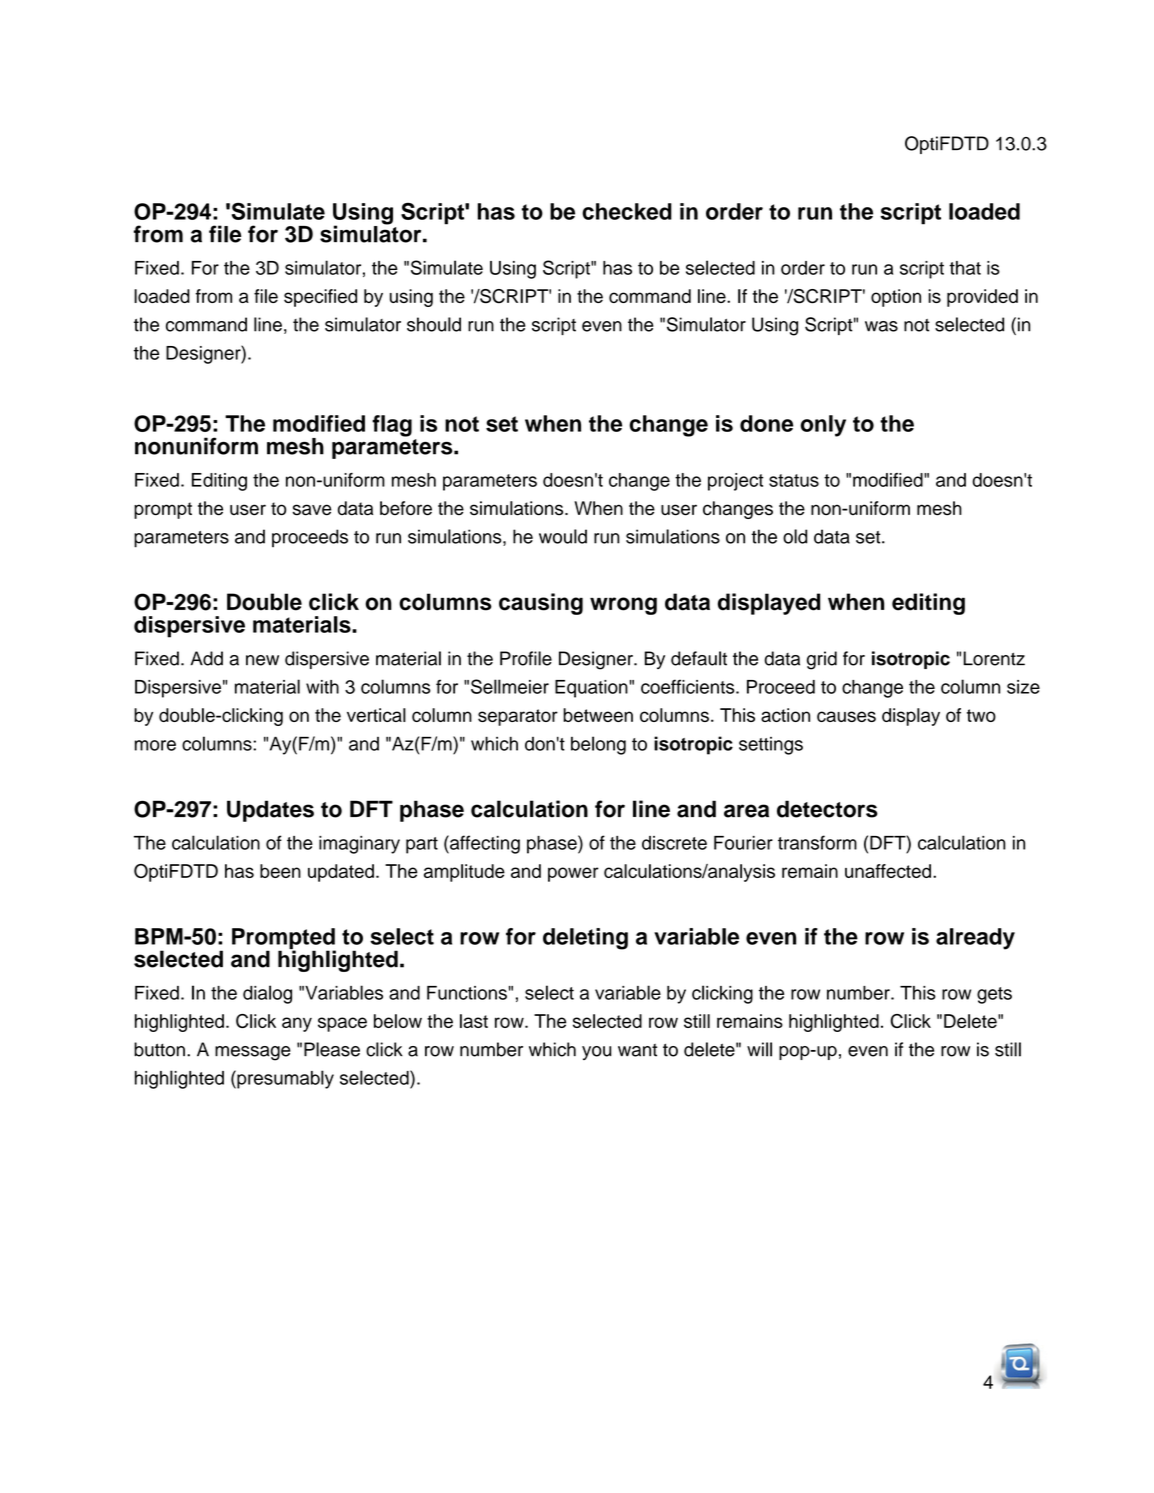 The image size is (1154, 1493). I want to click on any, so click(297, 1024).
